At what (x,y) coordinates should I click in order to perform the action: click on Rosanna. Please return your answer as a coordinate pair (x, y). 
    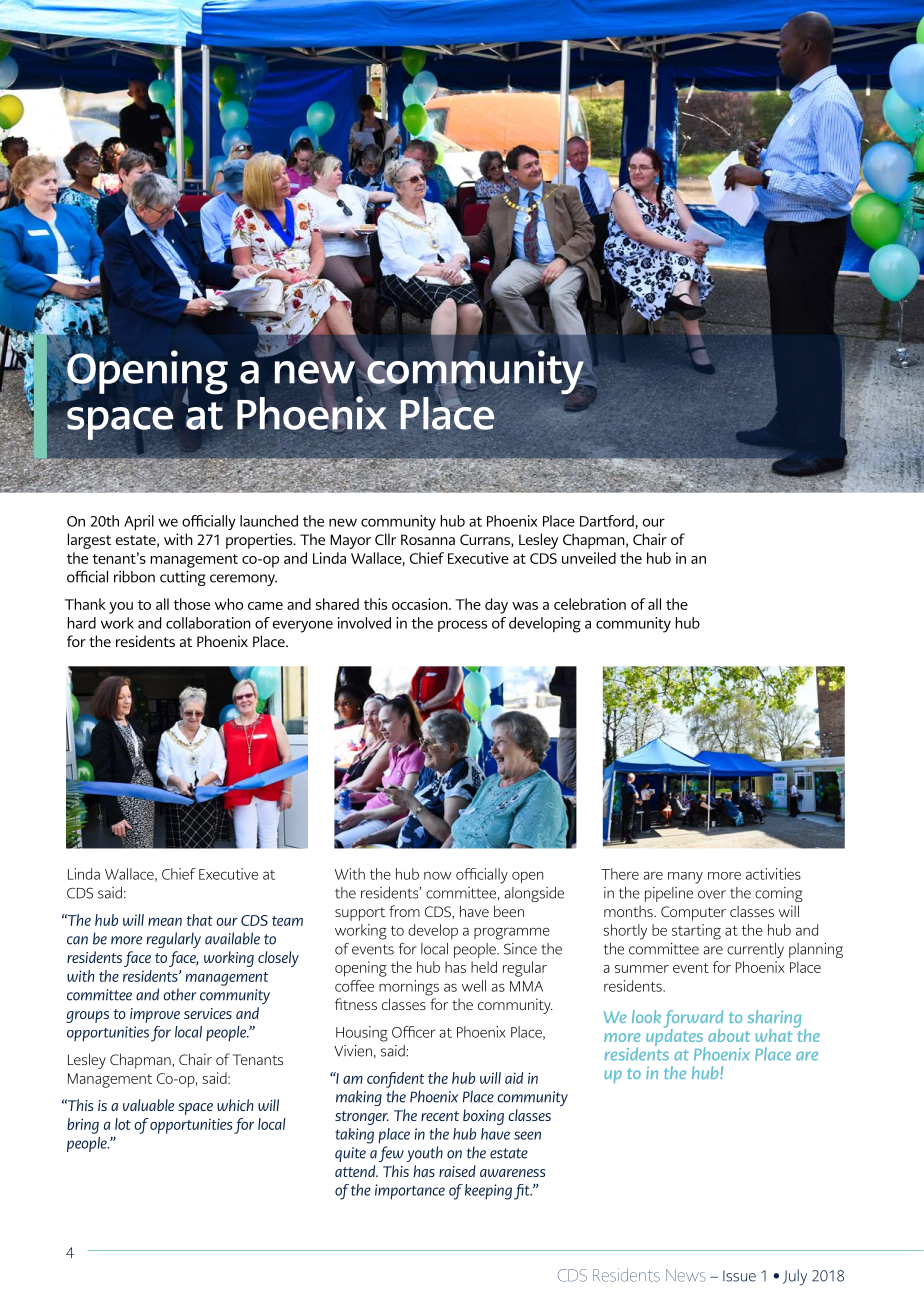
    Looking at the image, I should click on (428, 539).
